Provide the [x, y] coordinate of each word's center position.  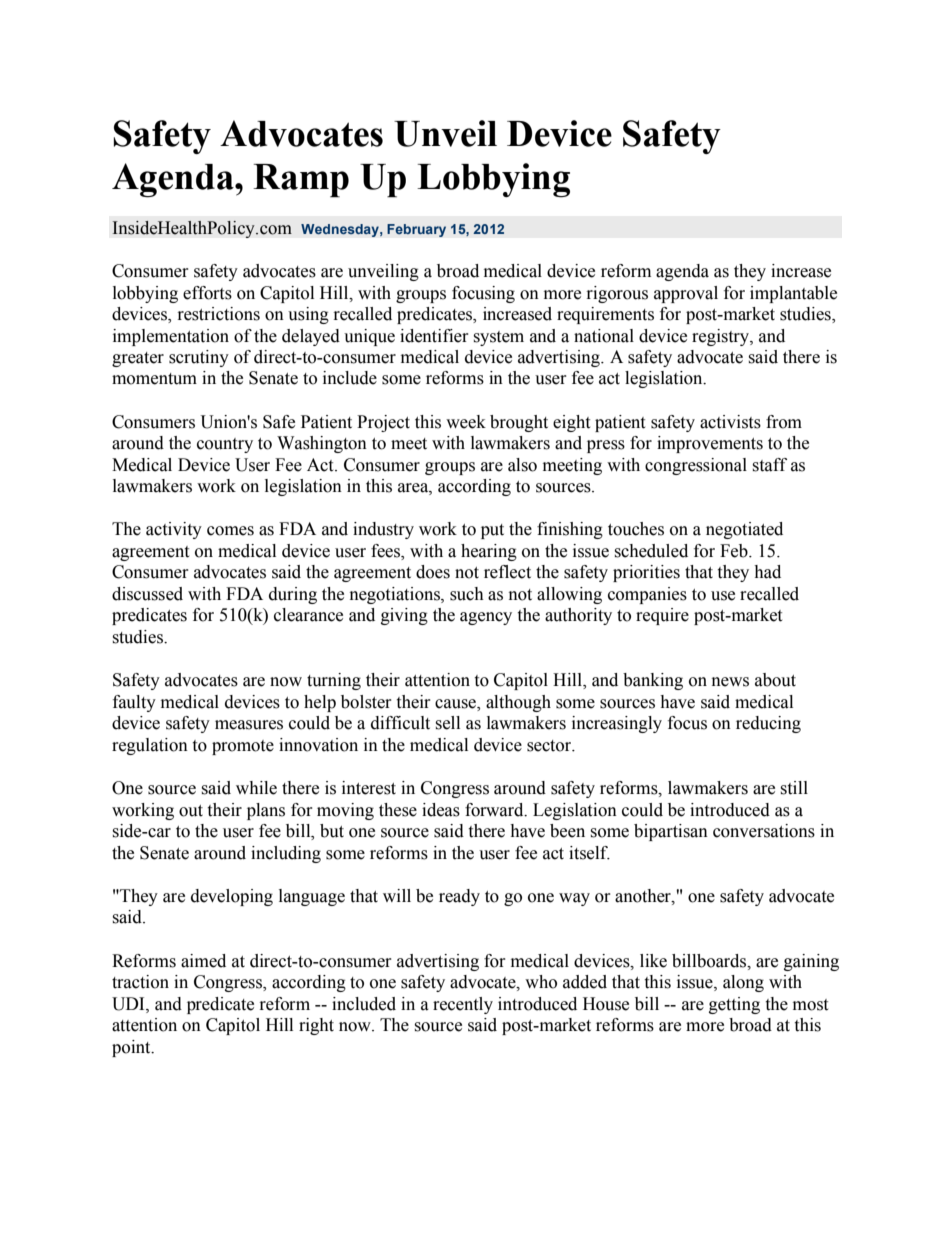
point [132, 1048]
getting [734, 1005]
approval [686, 294]
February [416, 230]
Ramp [301, 181]
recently [463, 1005]
